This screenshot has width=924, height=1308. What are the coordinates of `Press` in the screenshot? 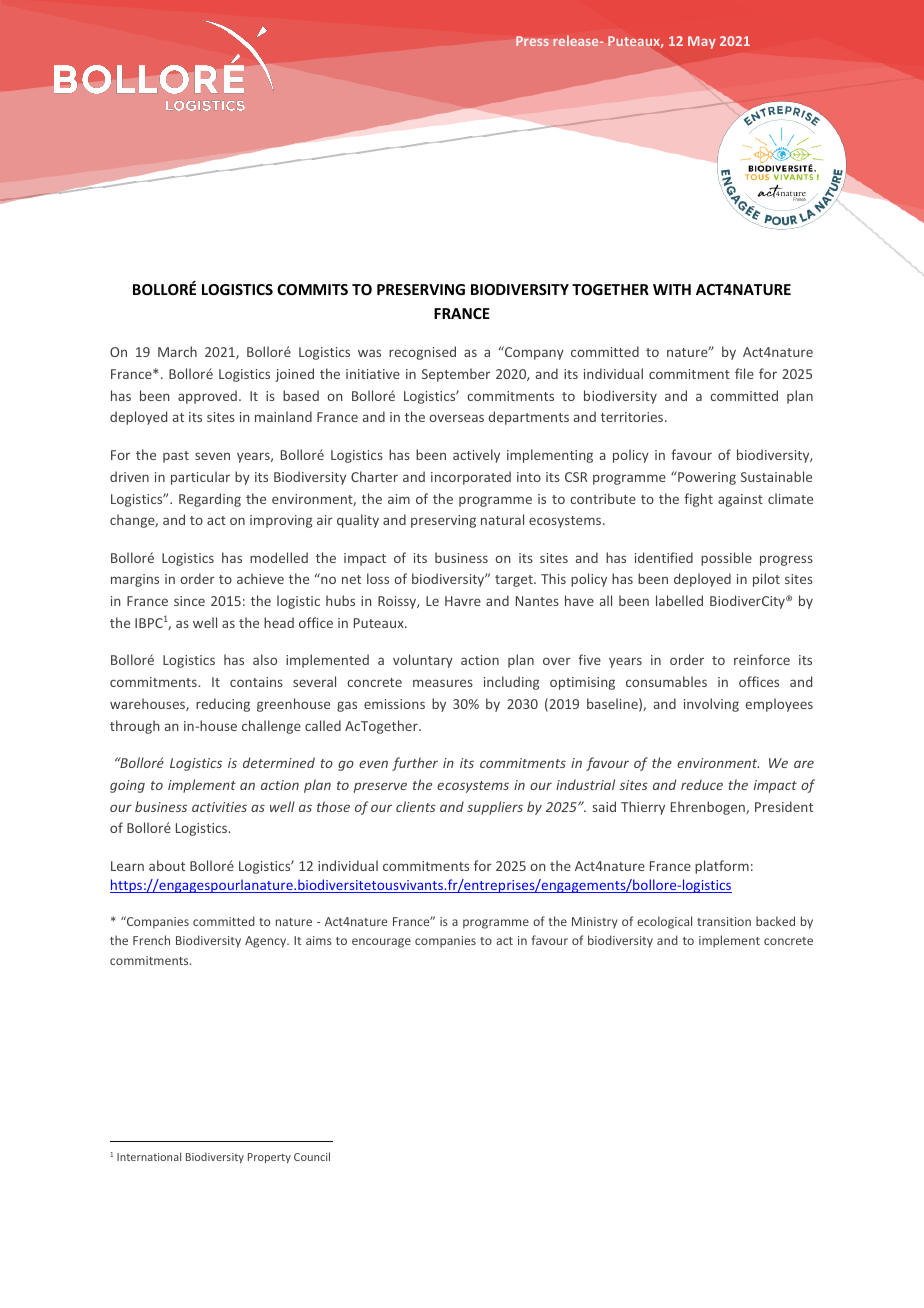 It's located at (532, 41).
